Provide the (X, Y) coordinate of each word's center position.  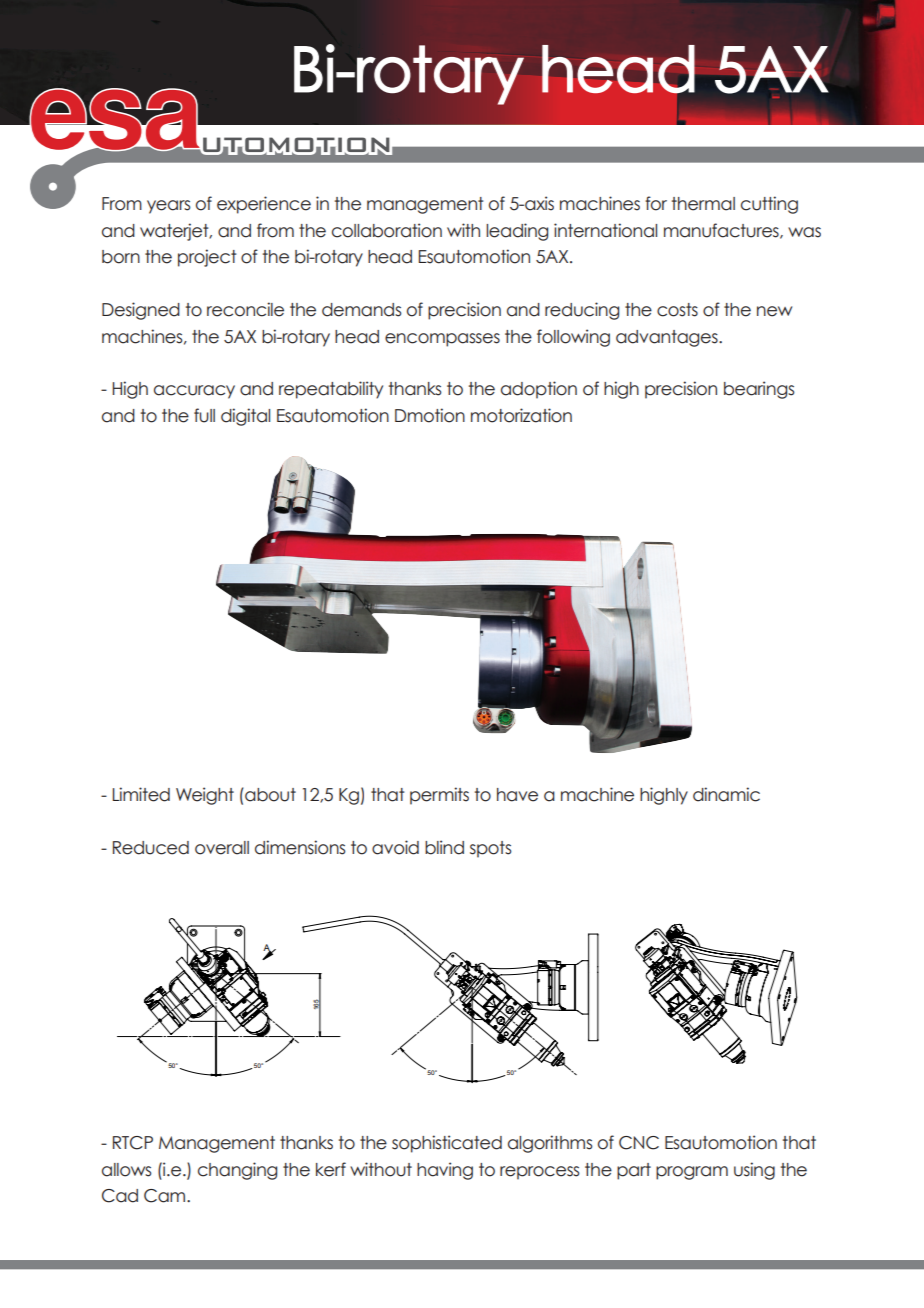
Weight (205, 796)
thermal (703, 204)
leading (517, 232)
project (207, 258)
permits (439, 796)
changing (237, 1171)
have (517, 795)
